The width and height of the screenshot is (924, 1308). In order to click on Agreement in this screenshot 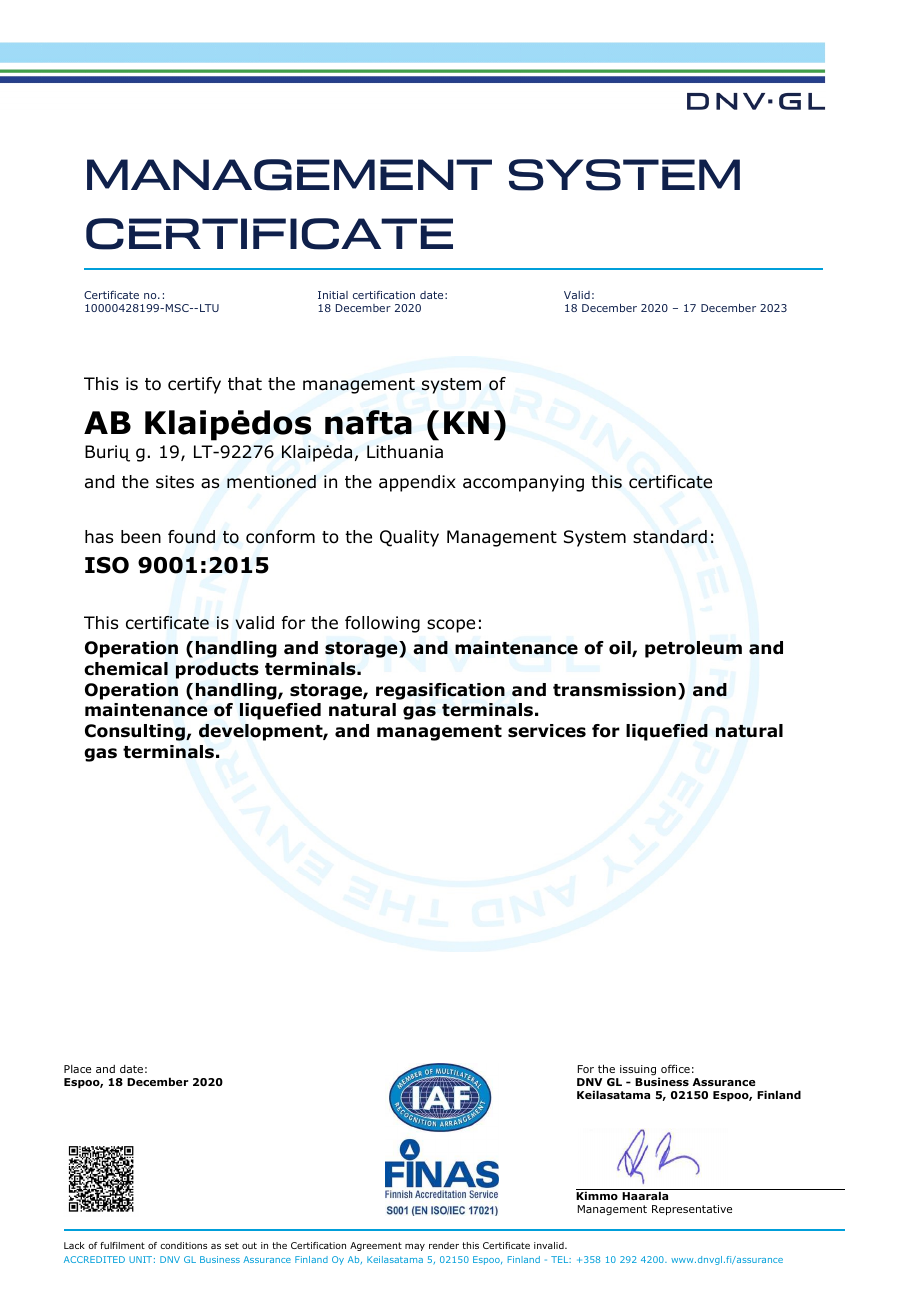, I will do `click(376, 1246)`.
